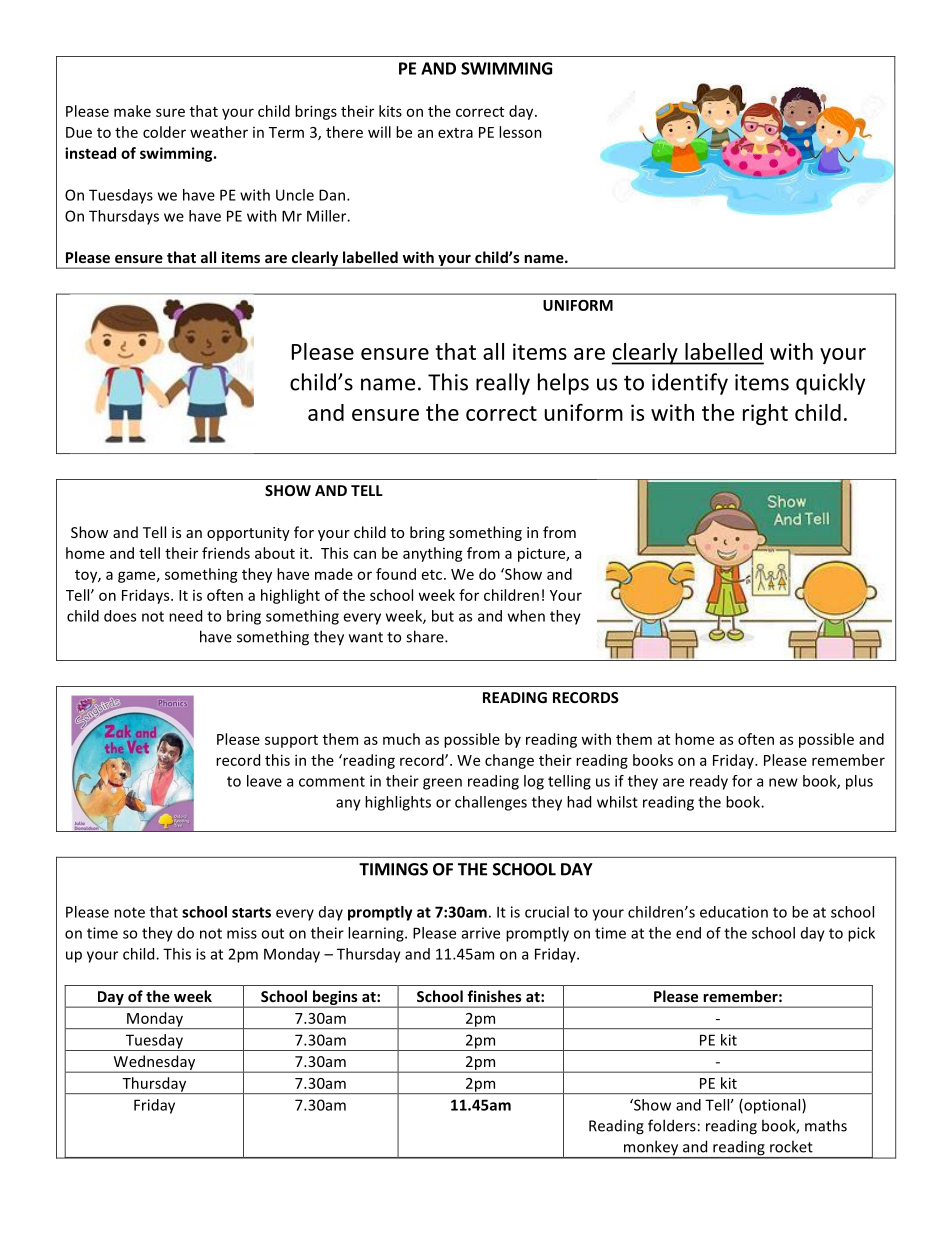  Describe the element at coordinates (455, 133) in the image. I see `extra` at that location.
